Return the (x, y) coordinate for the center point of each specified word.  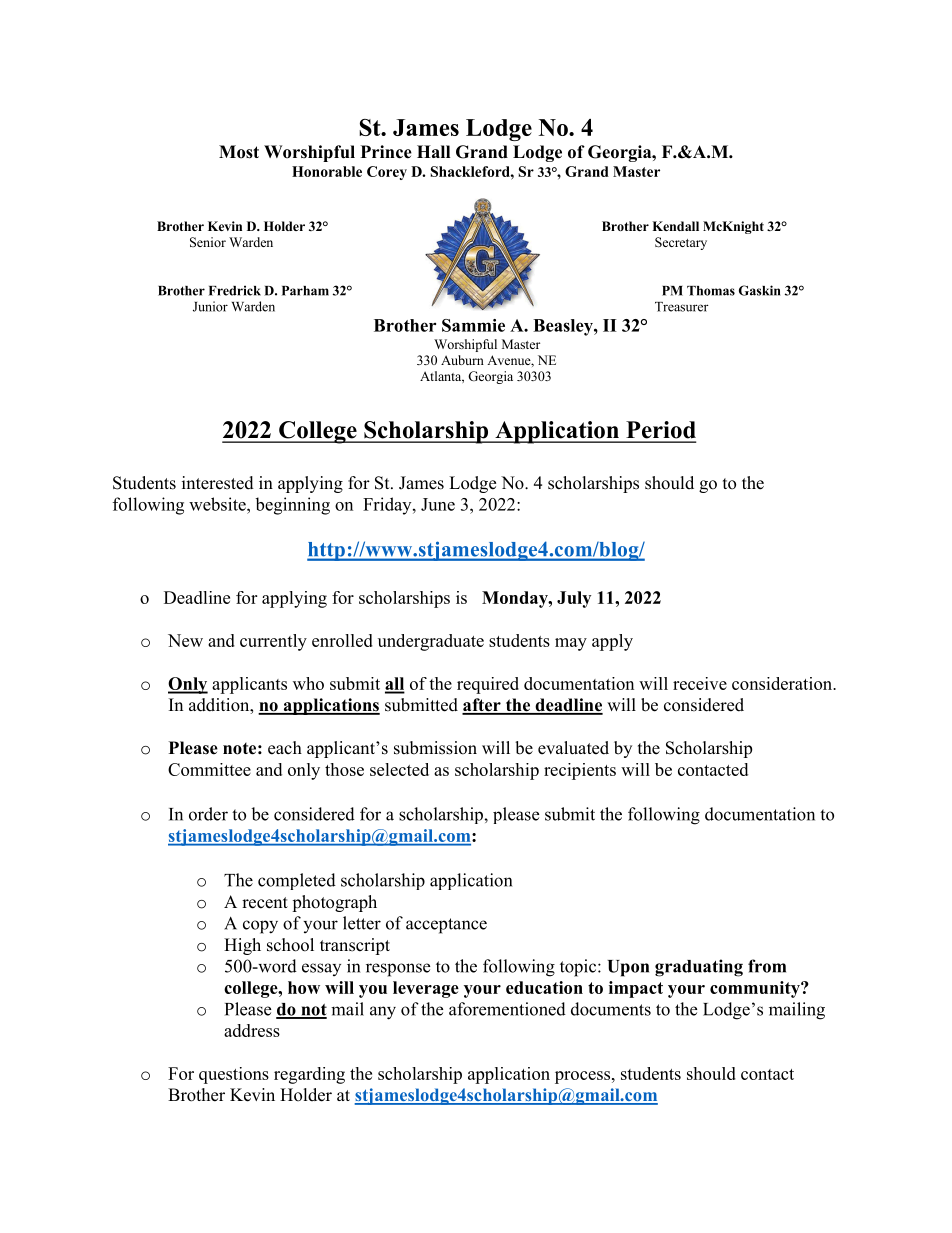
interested (218, 483)
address (252, 1030)
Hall (433, 151)
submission (435, 748)
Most (239, 152)
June (438, 504)
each (285, 748)
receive (700, 683)
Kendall (675, 226)
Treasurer (682, 307)
